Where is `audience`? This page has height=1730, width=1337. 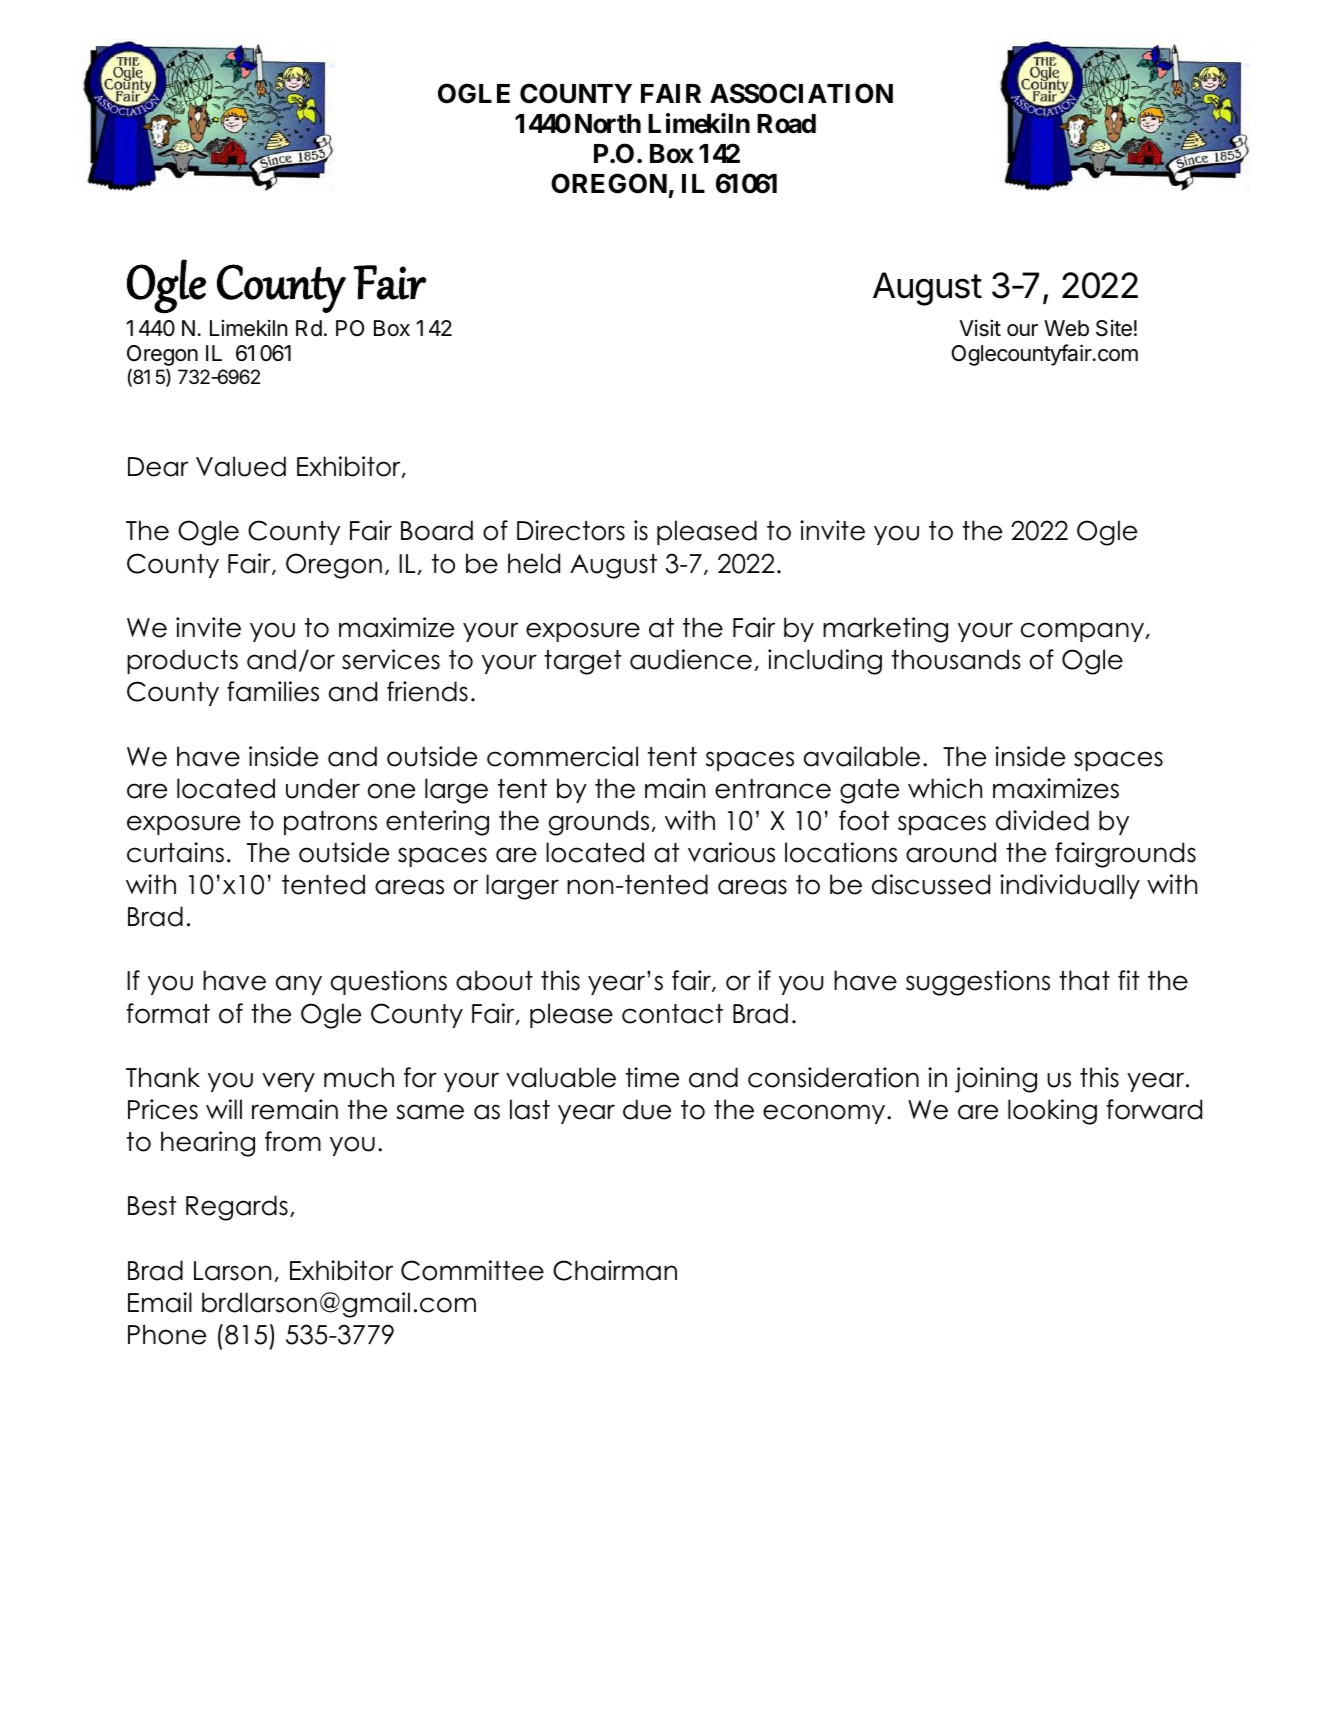 audience is located at coordinates (691, 659).
